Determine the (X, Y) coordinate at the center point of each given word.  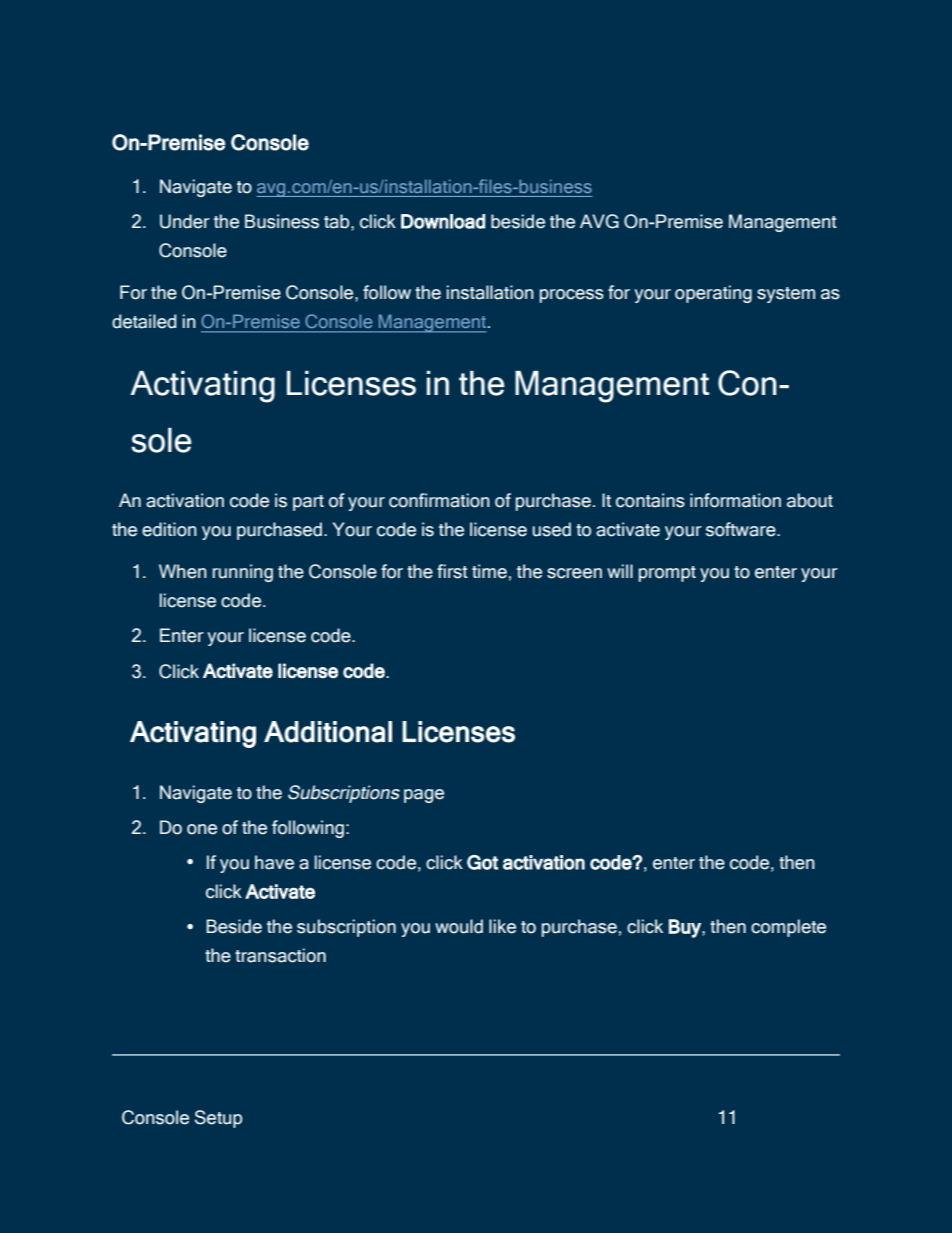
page (424, 796)
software (742, 529)
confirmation (439, 500)
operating (713, 294)
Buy (686, 928)
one (202, 829)
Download (443, 221)
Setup (218, 1119)
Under (185, 221)
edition (169, 529)
